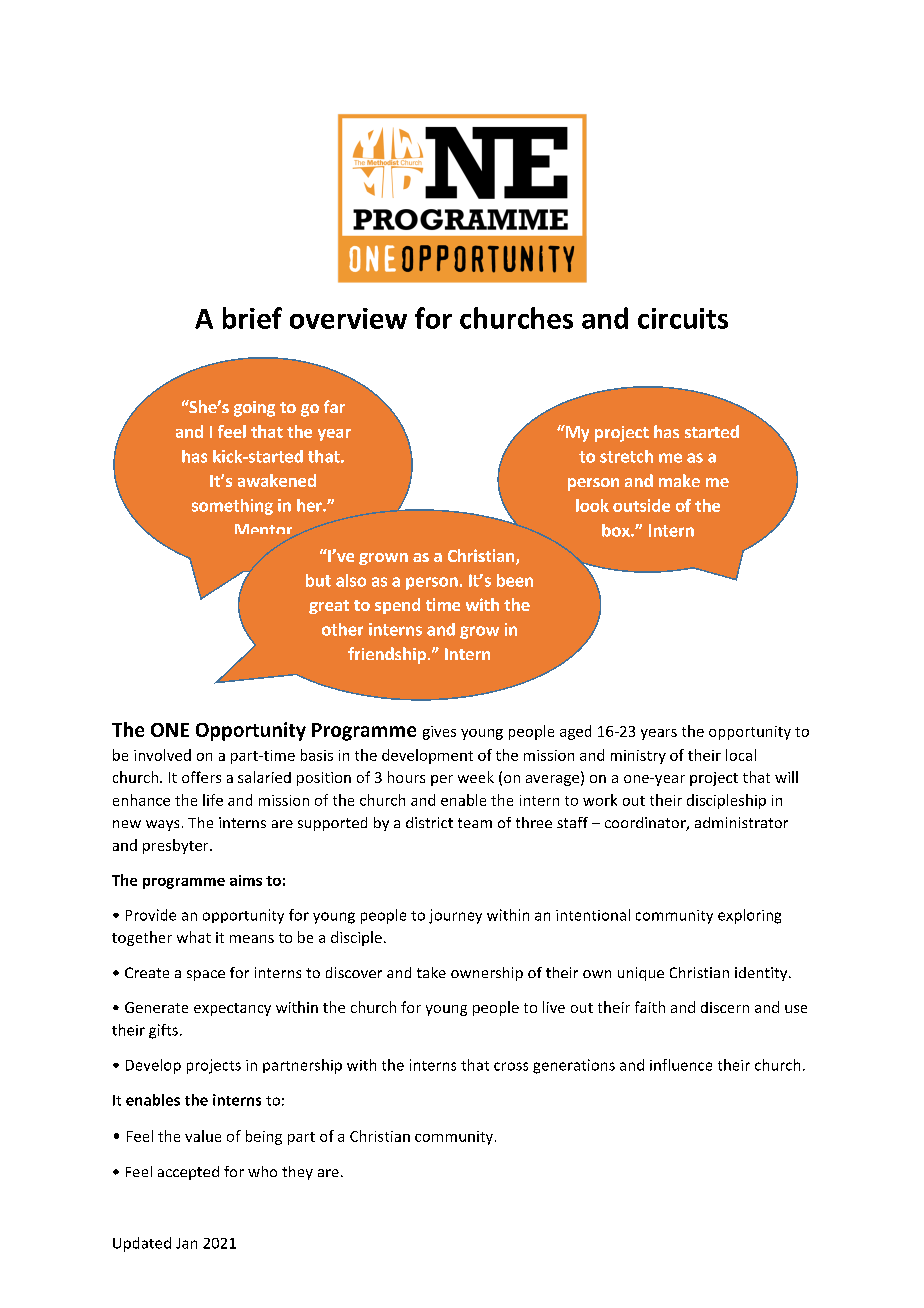 The width and height of the document is (924, 1308). Describe the element at coordinates (329, 607) in the document. I see `great` at that location.
